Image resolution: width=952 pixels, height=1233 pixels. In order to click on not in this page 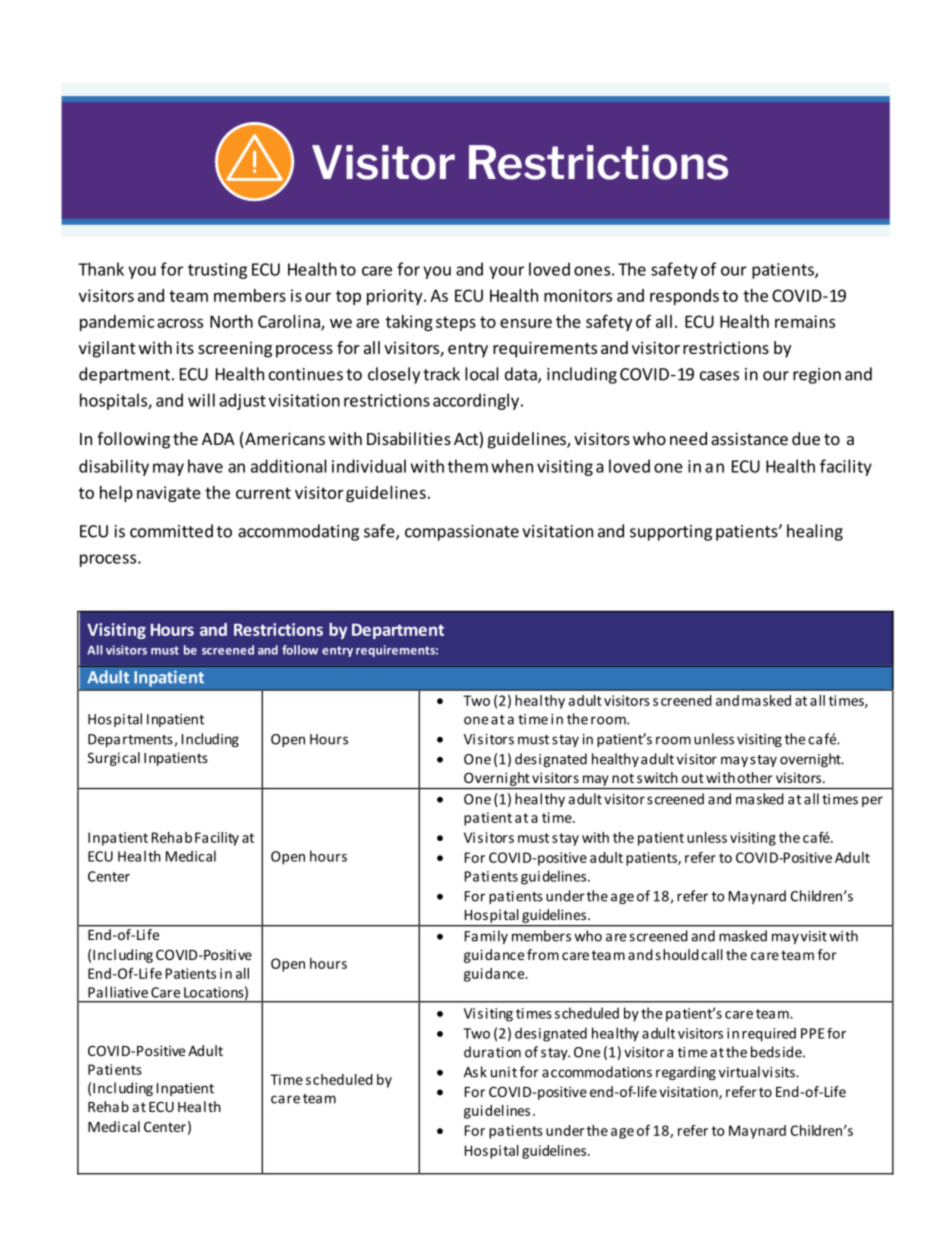, I will do `click(623, 778)`.
